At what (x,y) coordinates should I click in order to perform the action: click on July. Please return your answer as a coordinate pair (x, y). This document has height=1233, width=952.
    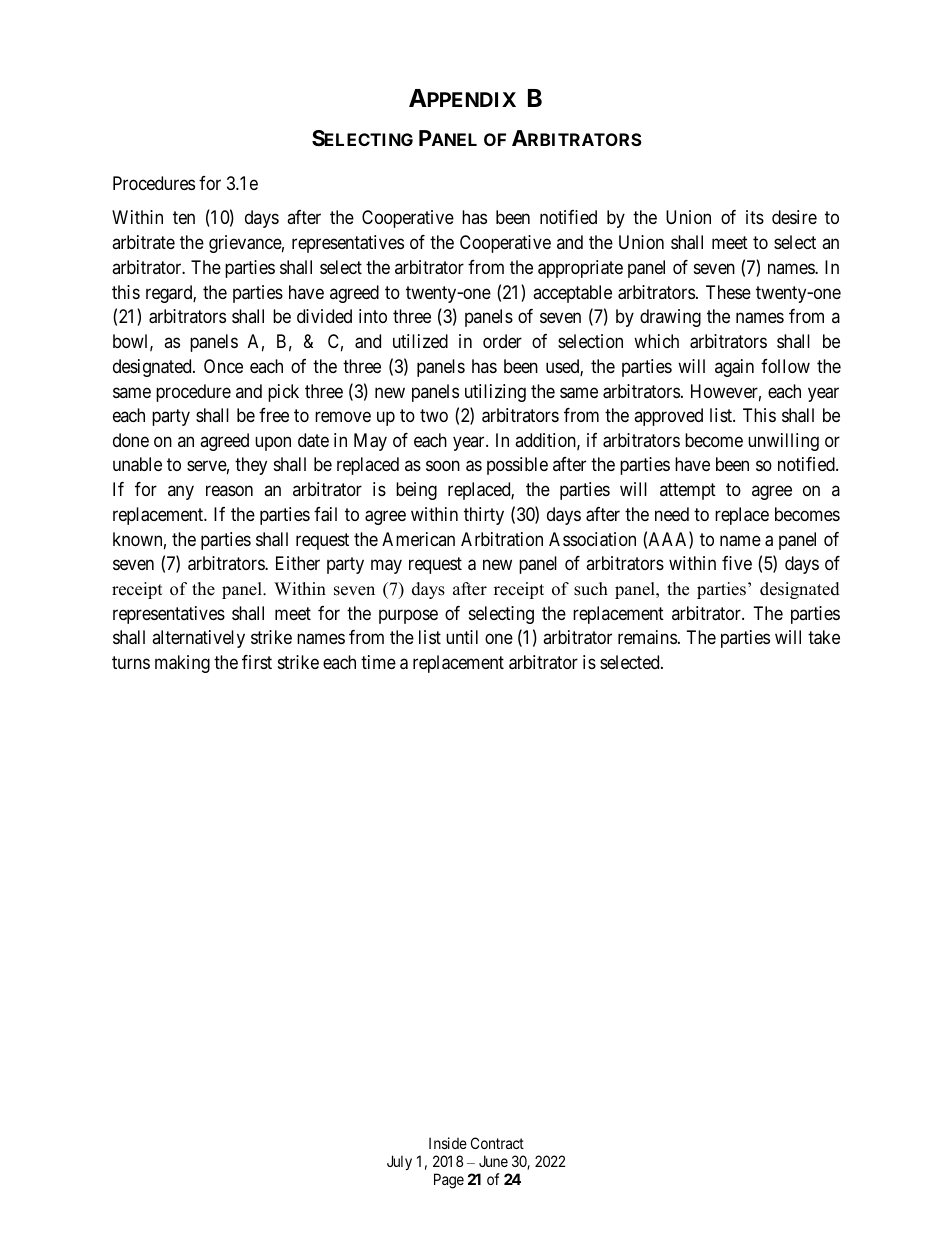
    Looking at the image, I should click on (399, 1162).
